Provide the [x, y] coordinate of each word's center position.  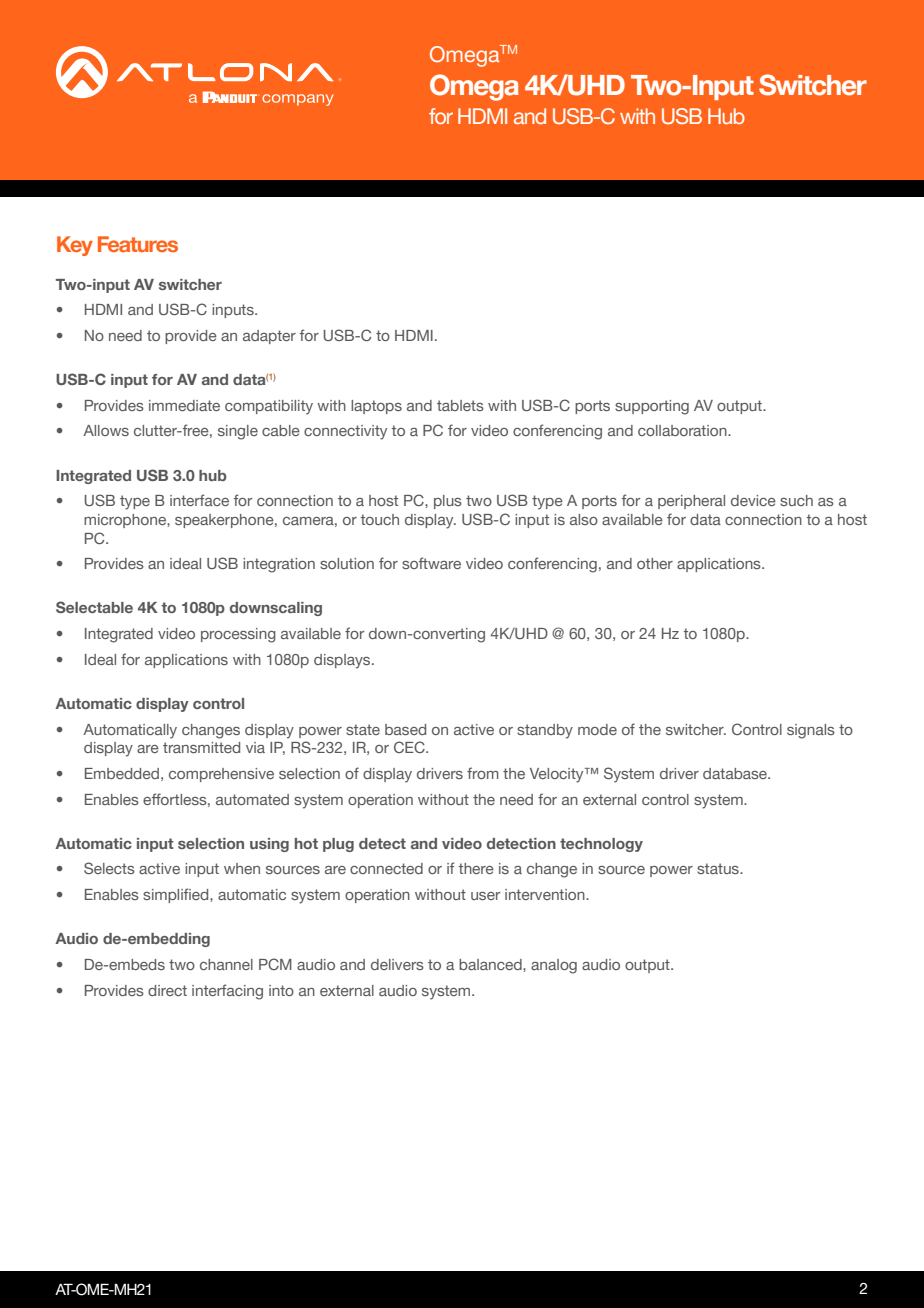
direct [167, 990]
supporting [652, 407]
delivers [397, 964]
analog [554, 966]
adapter [269, 337]
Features [138, 244]
